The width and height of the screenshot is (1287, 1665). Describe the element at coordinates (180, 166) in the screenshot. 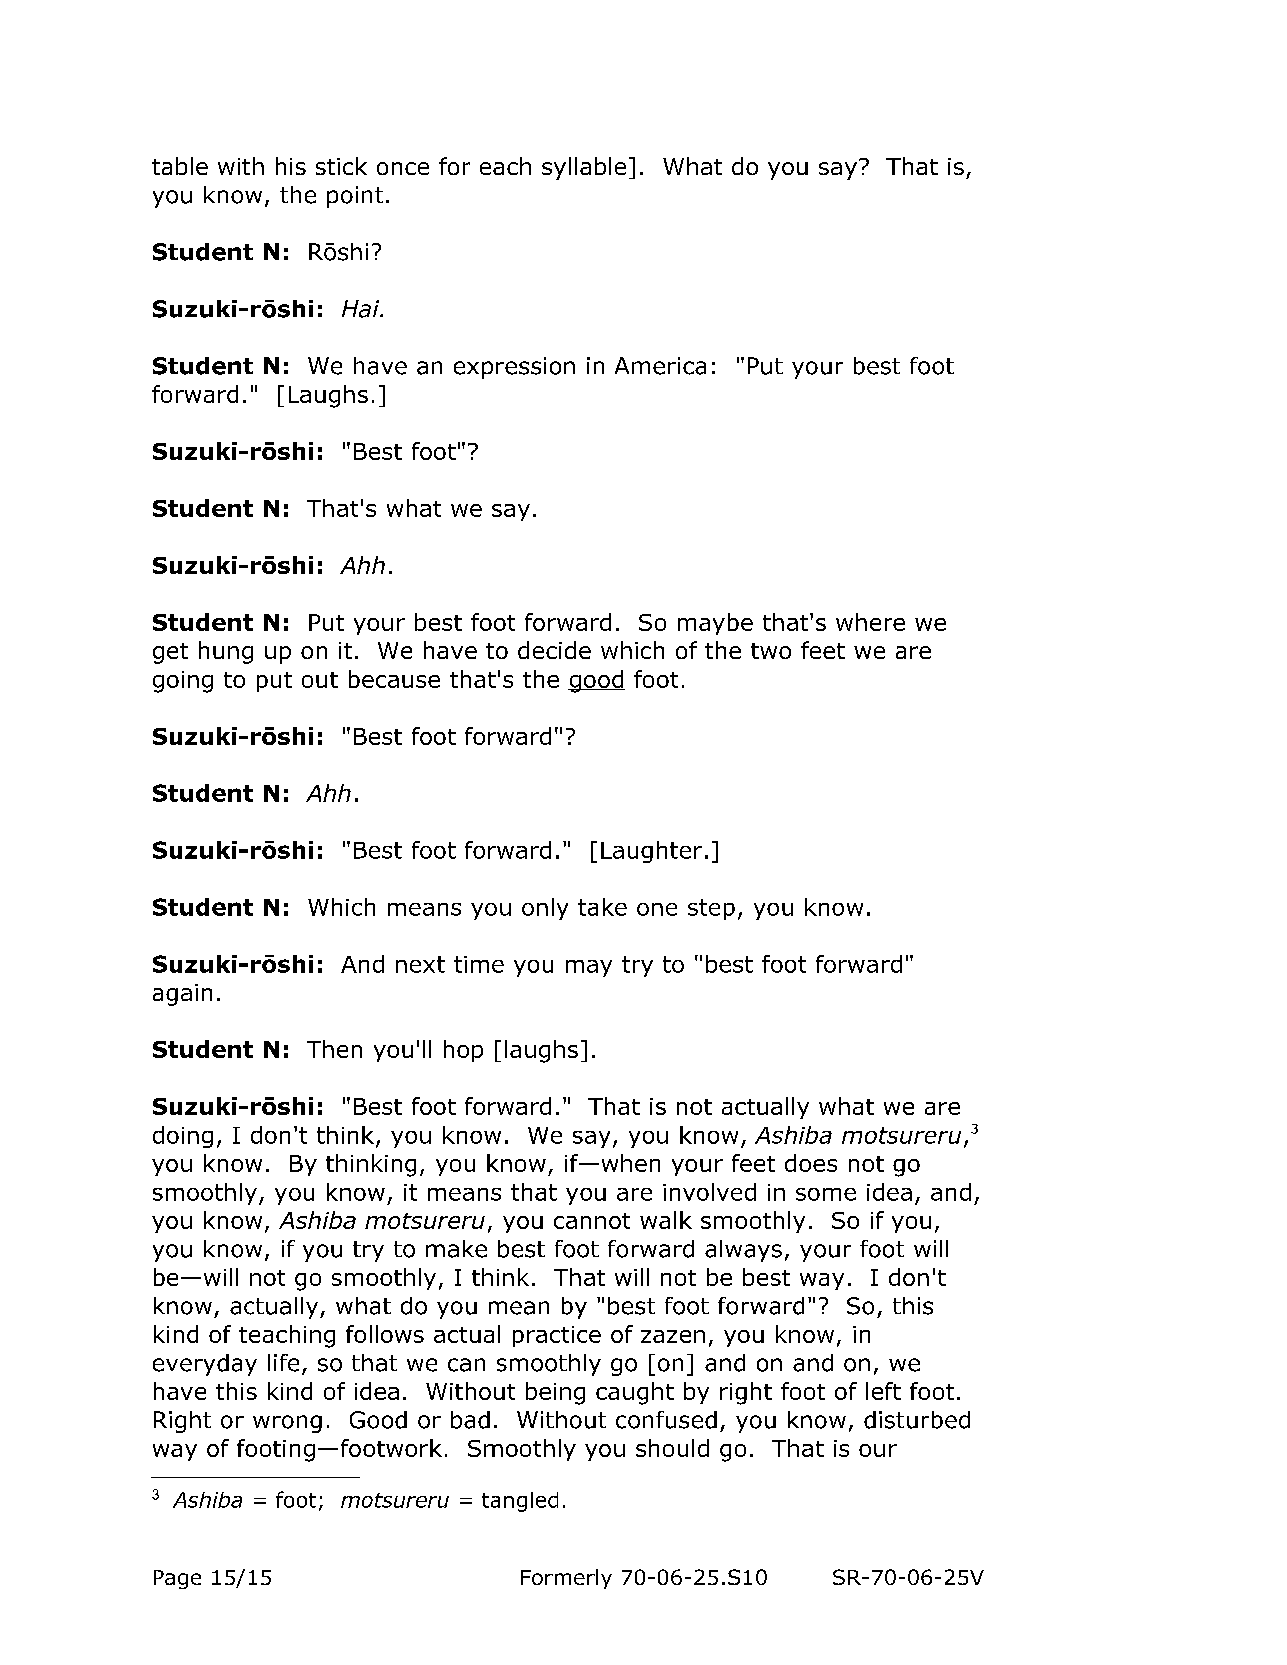

I see `table` at that location.
